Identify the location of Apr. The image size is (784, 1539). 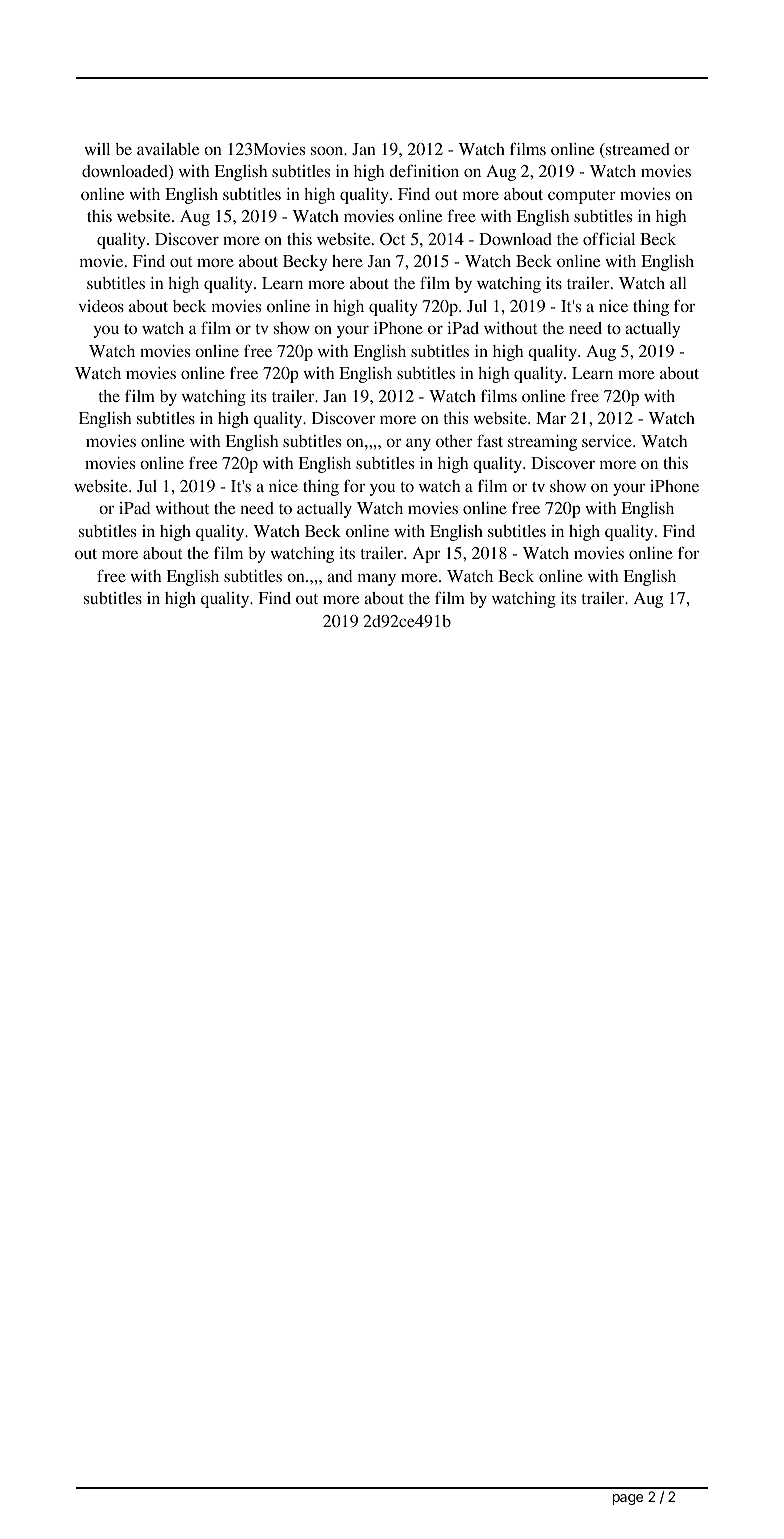
(426, 555).
